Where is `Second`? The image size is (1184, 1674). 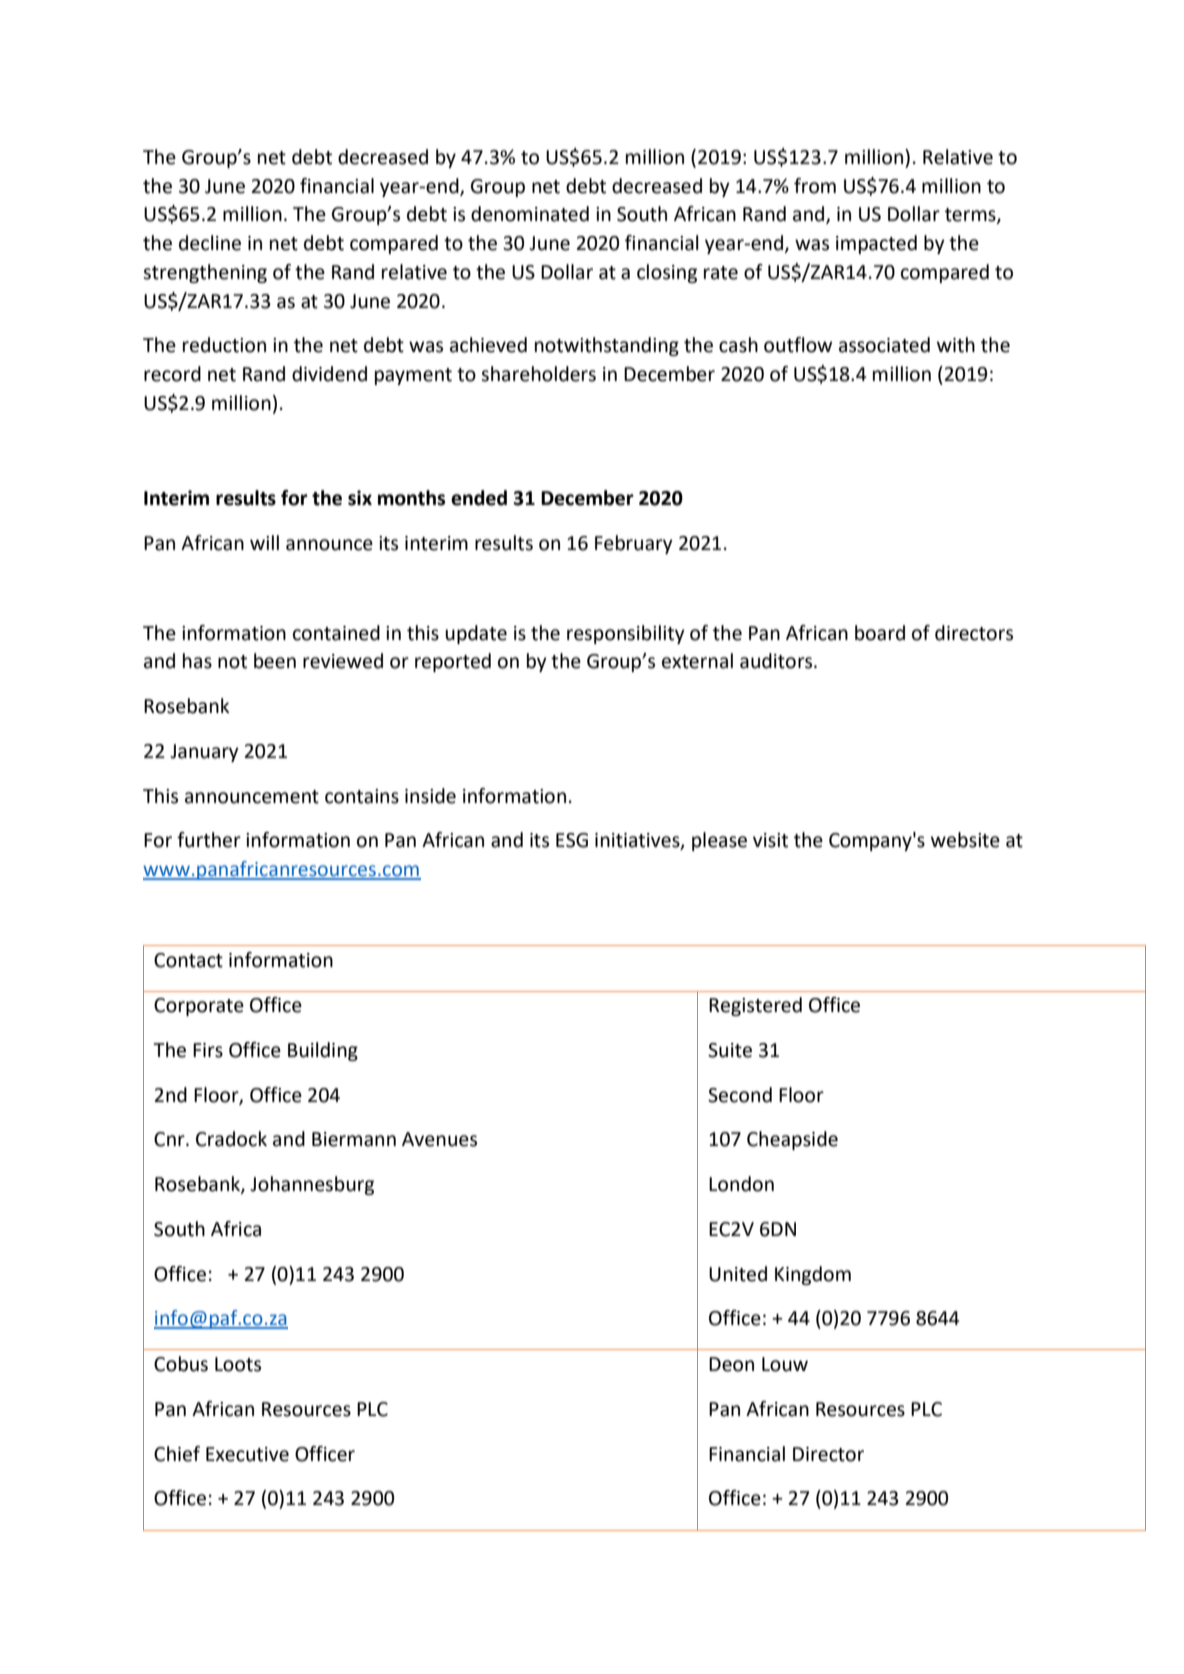 Second is located at coordinates (740, 1095).
